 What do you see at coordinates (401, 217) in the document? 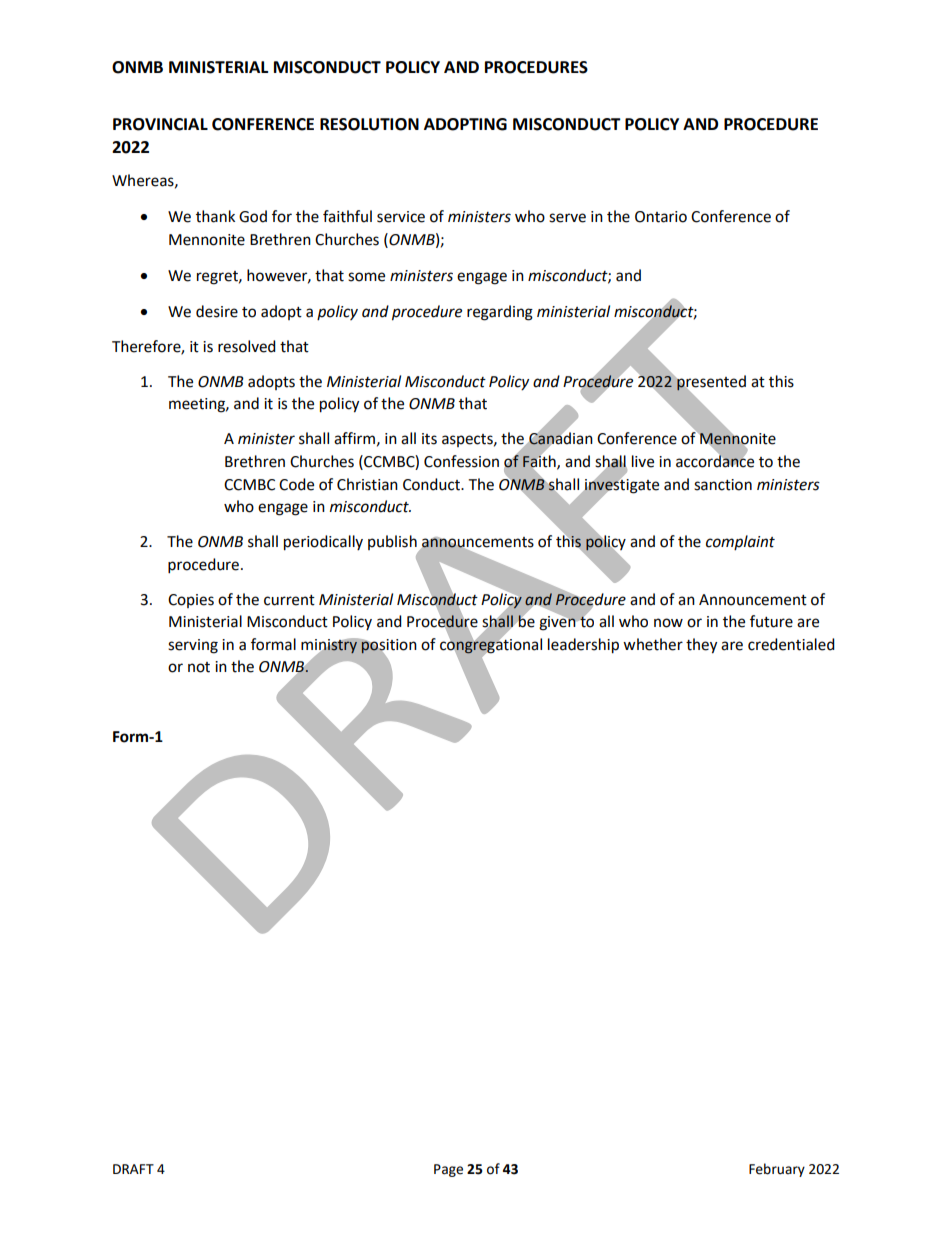
I see `service` at bounding box center [401, 217].
